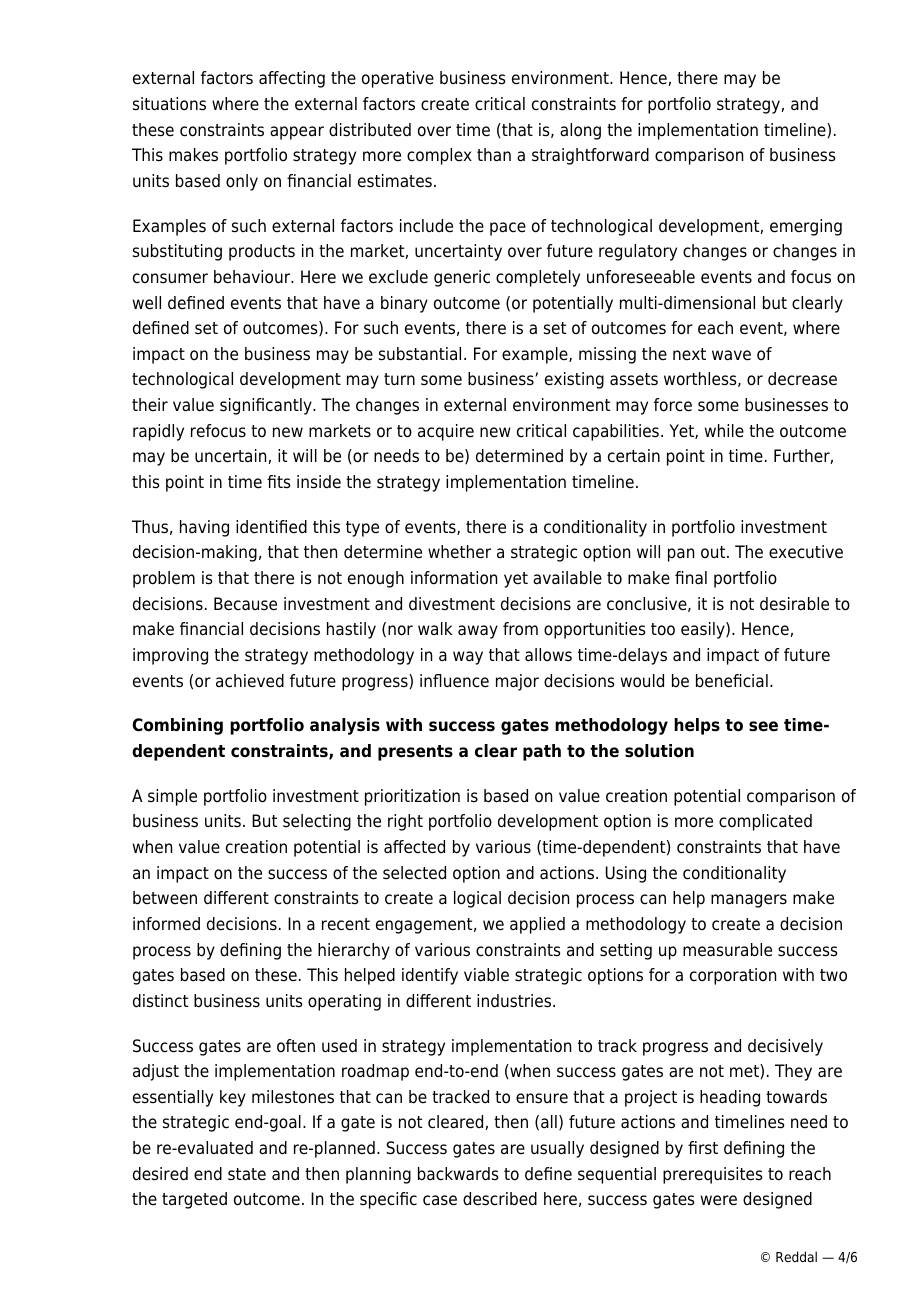 The height and width of the image is (1308, 924). Describe the element at coordinates (494, 155) in the image. I see `than` at that location.
